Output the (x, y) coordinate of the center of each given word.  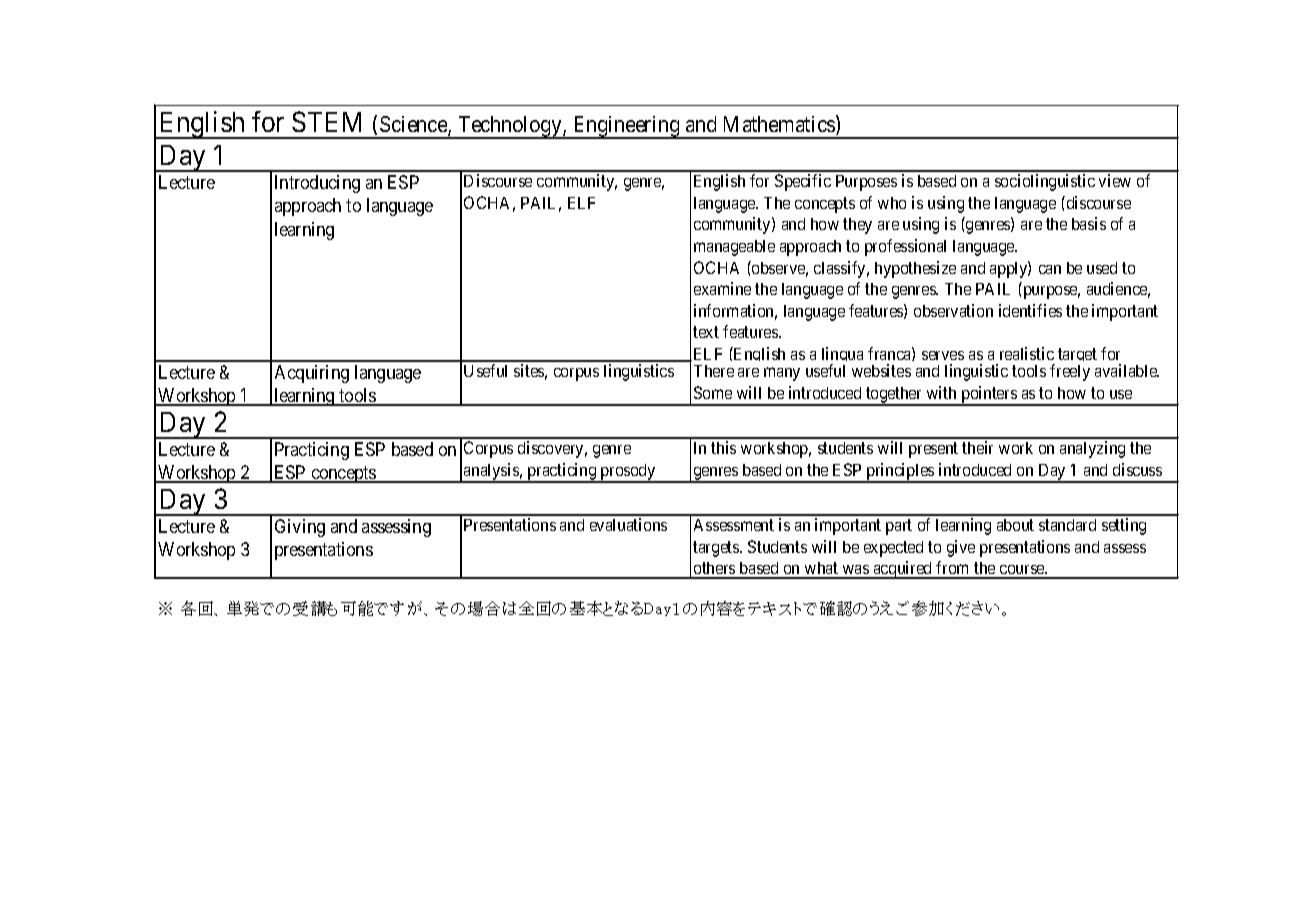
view (1115, 180)
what (821, 570)
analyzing (1092, 449)
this (723, 447)
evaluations (628, 524)
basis (1089, 223)
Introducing (317, 184)
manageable (734, 248)
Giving (300, 528)
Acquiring (312, 374)
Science (414, 125)
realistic (1027, 353)
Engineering (626, 127)
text (706, 332)
